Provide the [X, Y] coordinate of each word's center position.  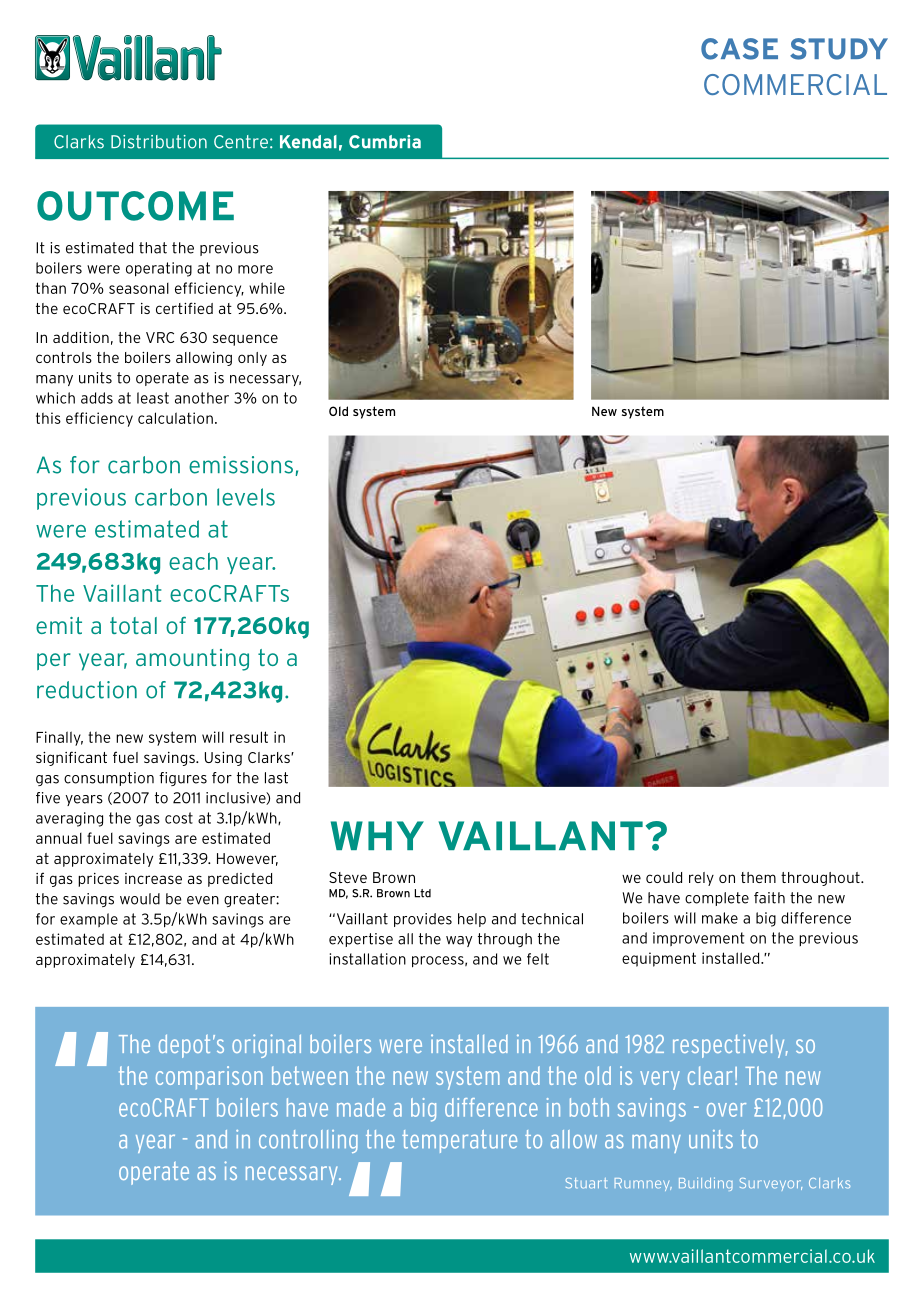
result [249, 737]
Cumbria [385, 142]
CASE [739, 49]
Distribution [159, 142]
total [133, 625]
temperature [459, 1141]
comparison [209, 1077]
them [758, 877]
